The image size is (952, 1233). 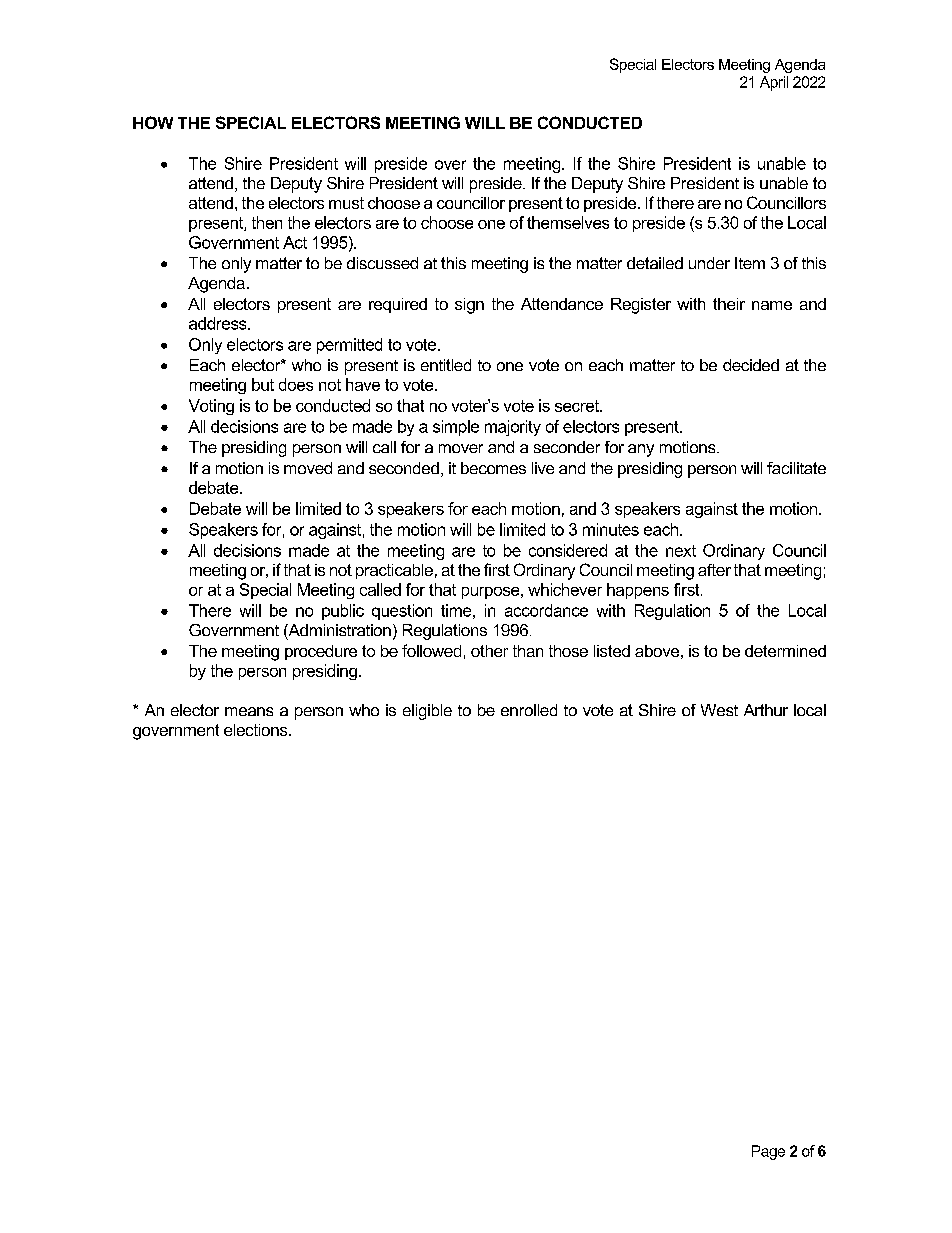 I want to click on April, so click(x=774, y=83).
